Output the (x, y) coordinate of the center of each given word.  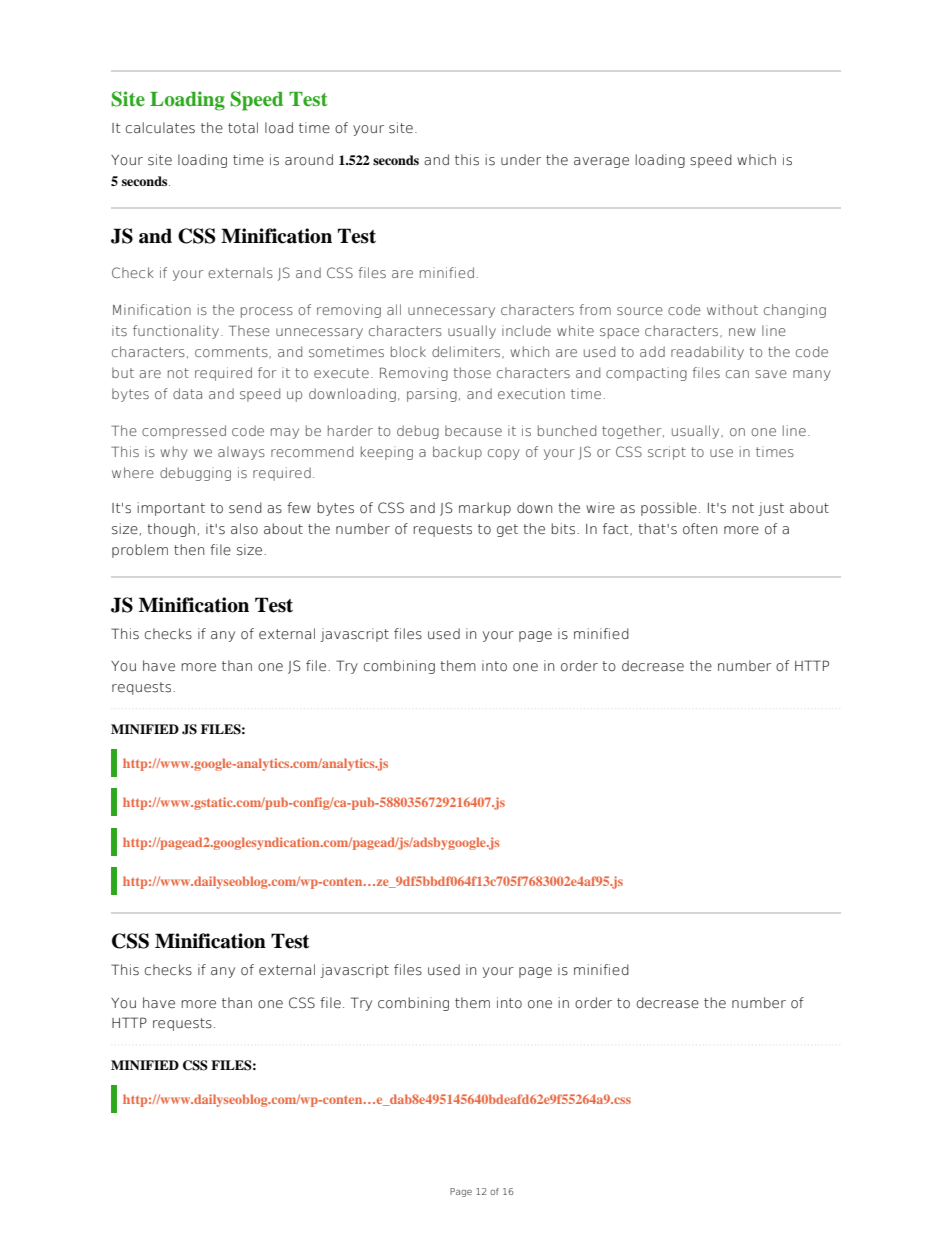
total (243, 128)
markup (485, 509)
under (521, 160)
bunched (567, 430)
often (700, 529)
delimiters (467, 352)
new (742, 332)
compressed (184, 432)
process (267, 312)
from (595, 309)
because (473, 430)
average (601, 162)
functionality (176, 332)
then (189, 550)
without (732, 309)
